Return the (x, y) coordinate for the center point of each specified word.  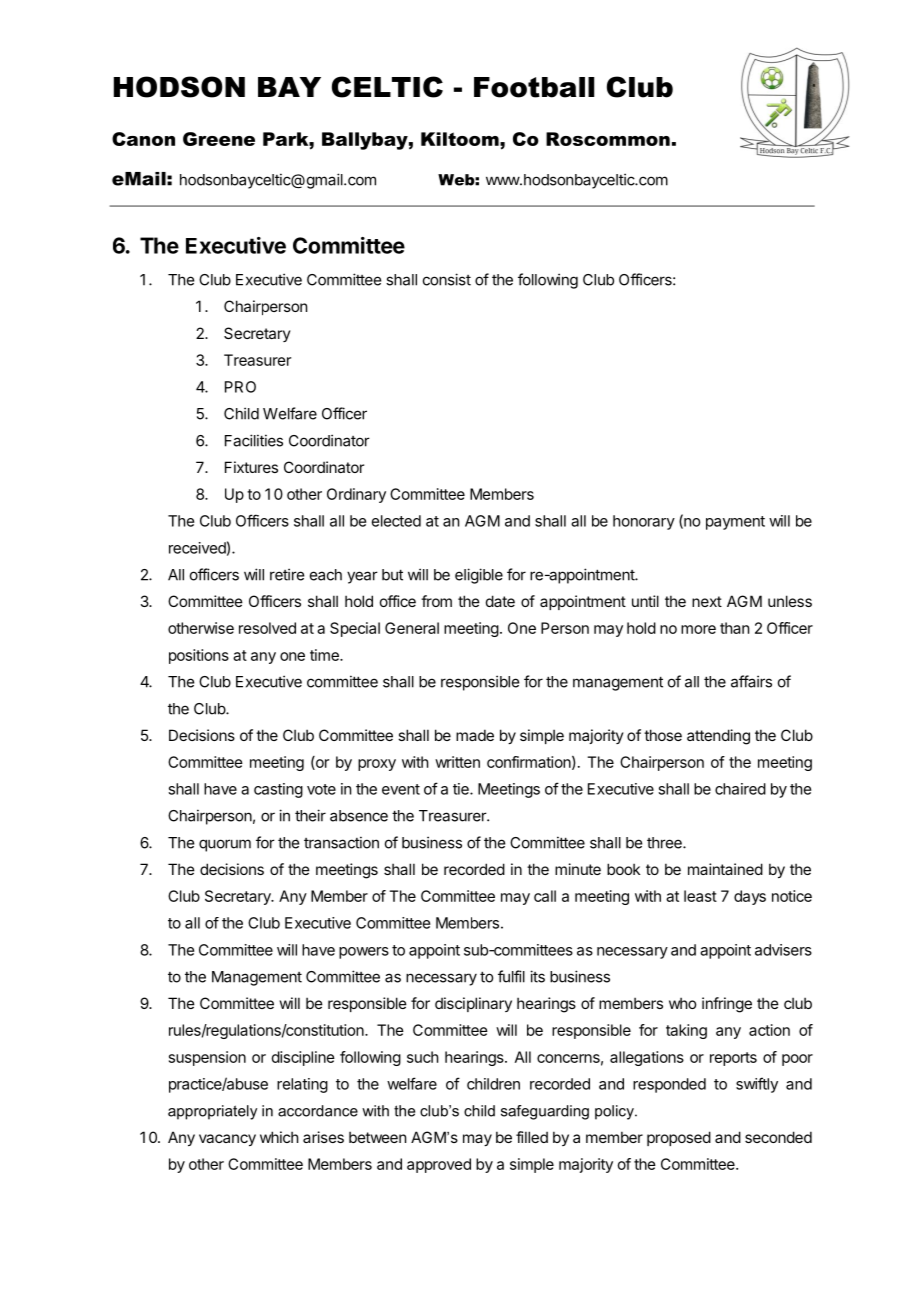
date (500, 601)
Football (534, 87)
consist (447, 279)
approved (439, 1165)
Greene (219, 139)
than (734, 628)
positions (199, 656)
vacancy (227, 1140)
